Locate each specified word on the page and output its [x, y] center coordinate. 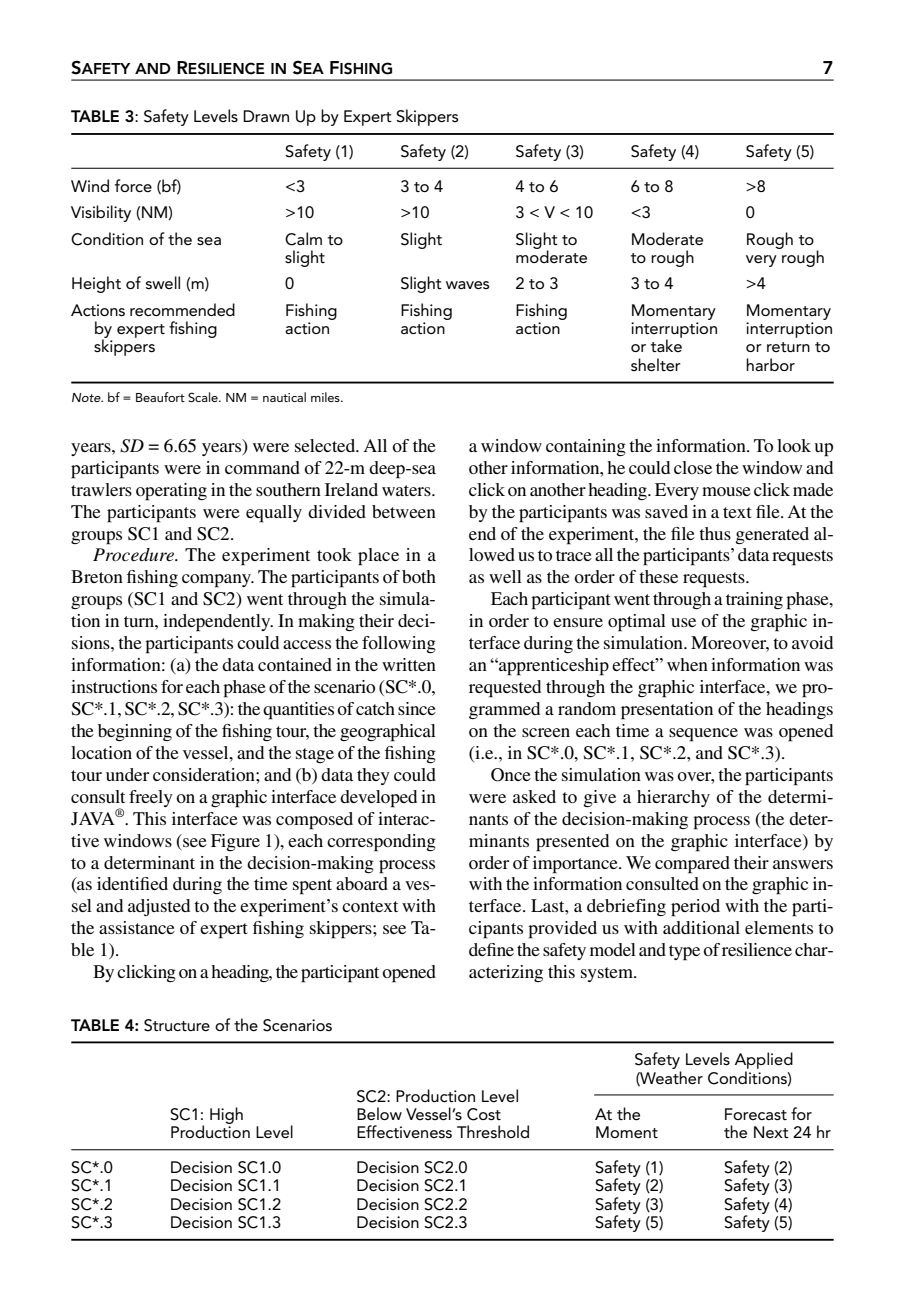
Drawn [266, 116]
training [754, 600]
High [226, 1115]
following [399, 644]
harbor [770, 364]
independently [218, 623]
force [133, 185]
